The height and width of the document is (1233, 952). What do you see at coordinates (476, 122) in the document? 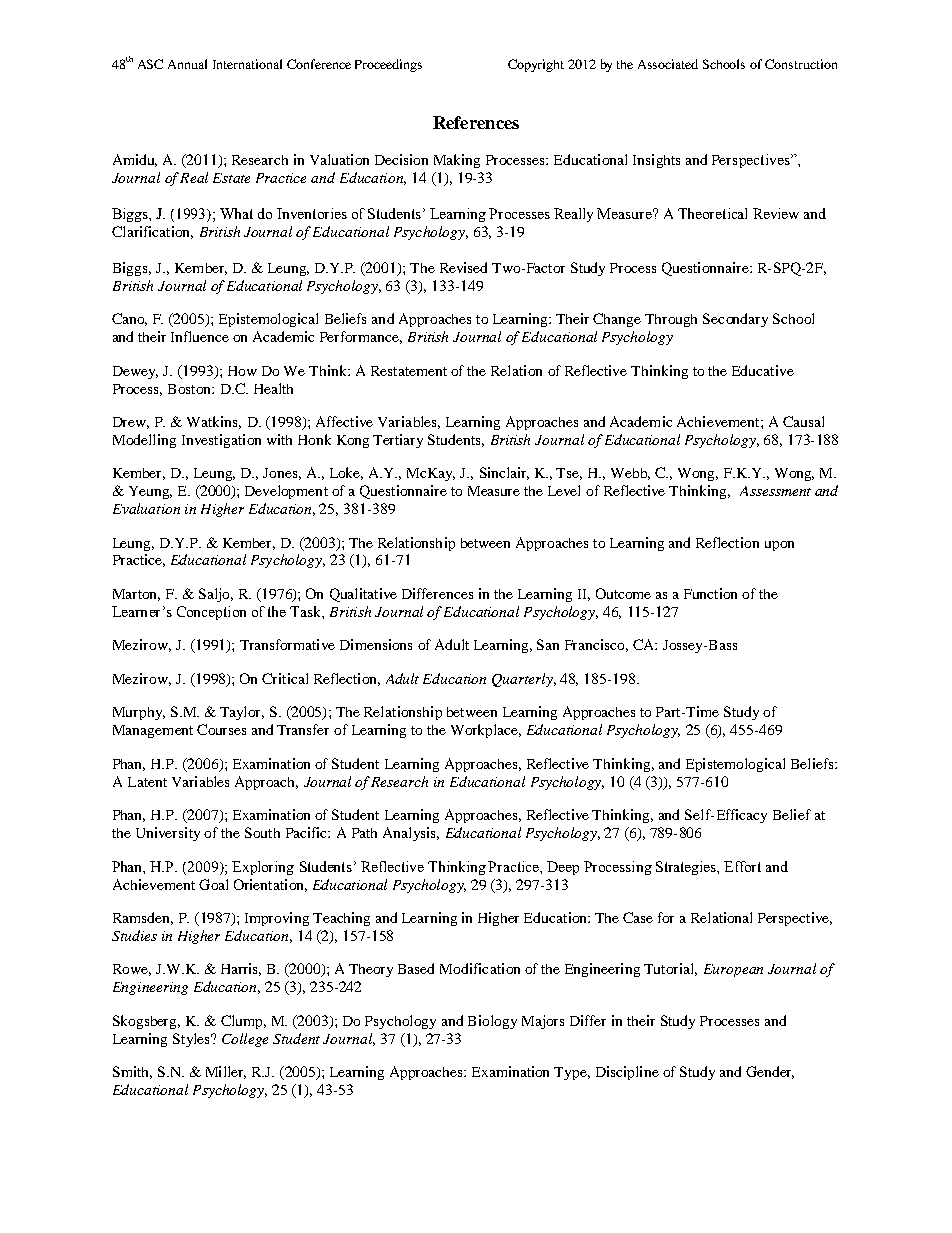
I see `References` at bounding box center [476, 122].
